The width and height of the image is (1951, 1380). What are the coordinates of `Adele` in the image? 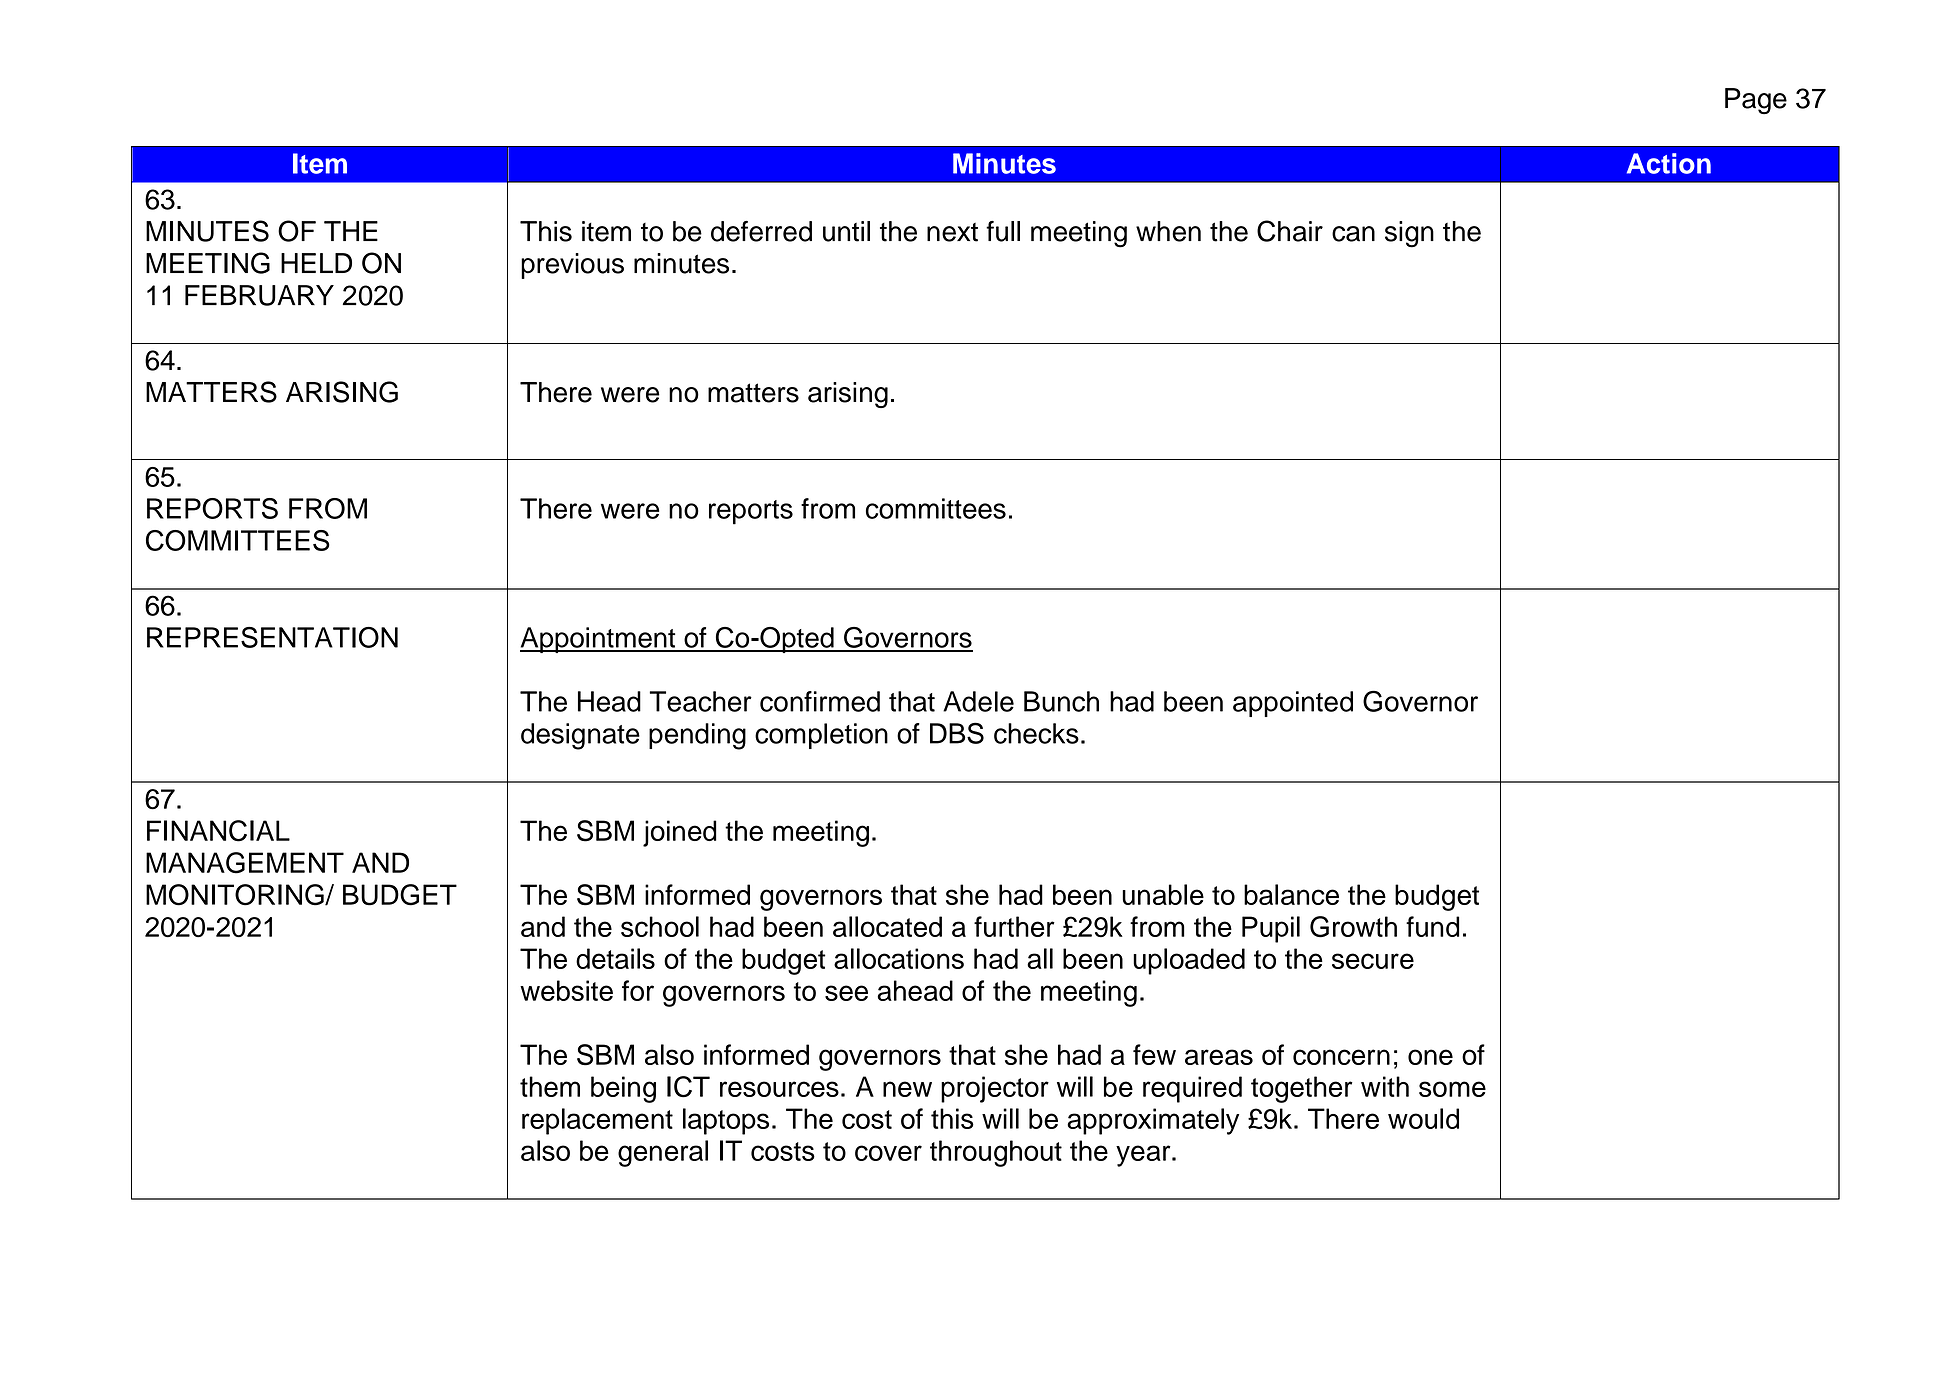 It's located at (978, 701).
